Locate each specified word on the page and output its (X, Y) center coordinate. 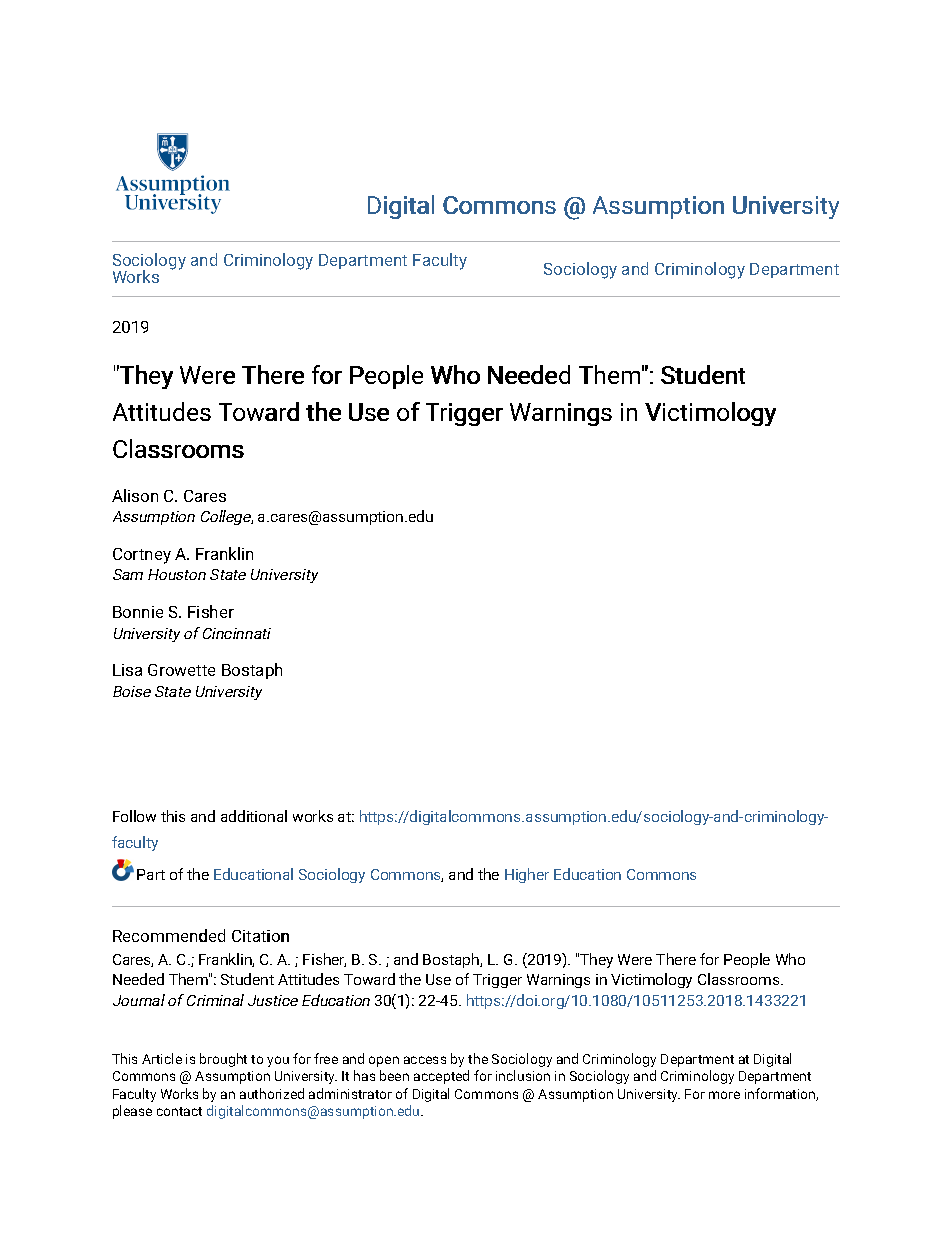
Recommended (169, 935)
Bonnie (138, 612)
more (724, 1095)
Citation (260, 936)
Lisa (127, 670)
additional (254, 816)
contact (179, 1111)
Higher (527, 875)
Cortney (142, 556)
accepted (441, 1077)
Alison (135, 495)
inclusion (523, 1075)
